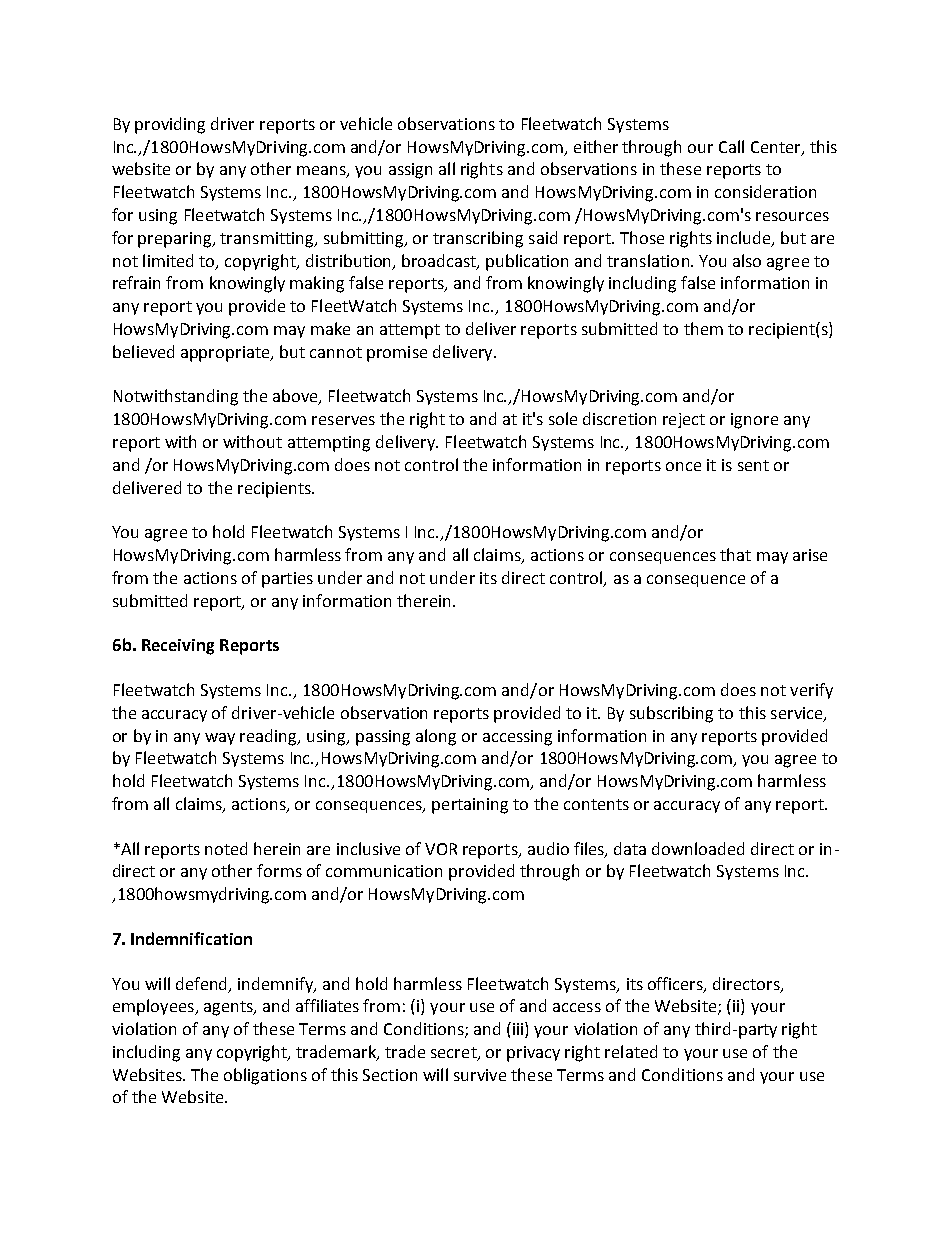 The image size is (952, 1233). What do you see at coordinates (410, 171) in the document?
I see `assign` at bounding box center [410, 171].
